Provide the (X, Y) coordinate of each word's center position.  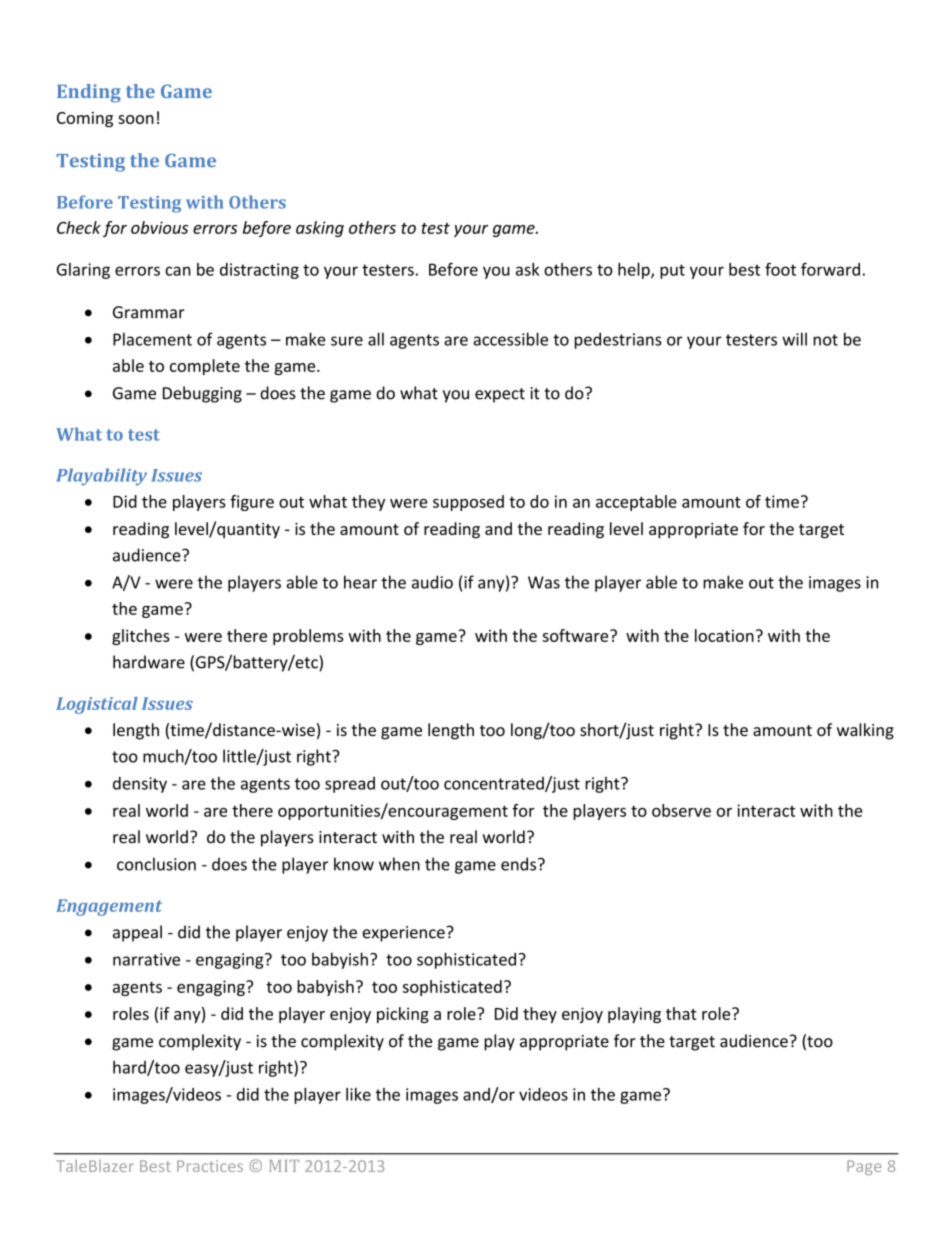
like (358, 1094)
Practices (210, 1166)
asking (320, 229)
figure (252, 503)
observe (681, 810)
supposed (468, 503)
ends (520, 864)
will (794, 339)
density (140, 784)
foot (780, 269)
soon (136, 119)
